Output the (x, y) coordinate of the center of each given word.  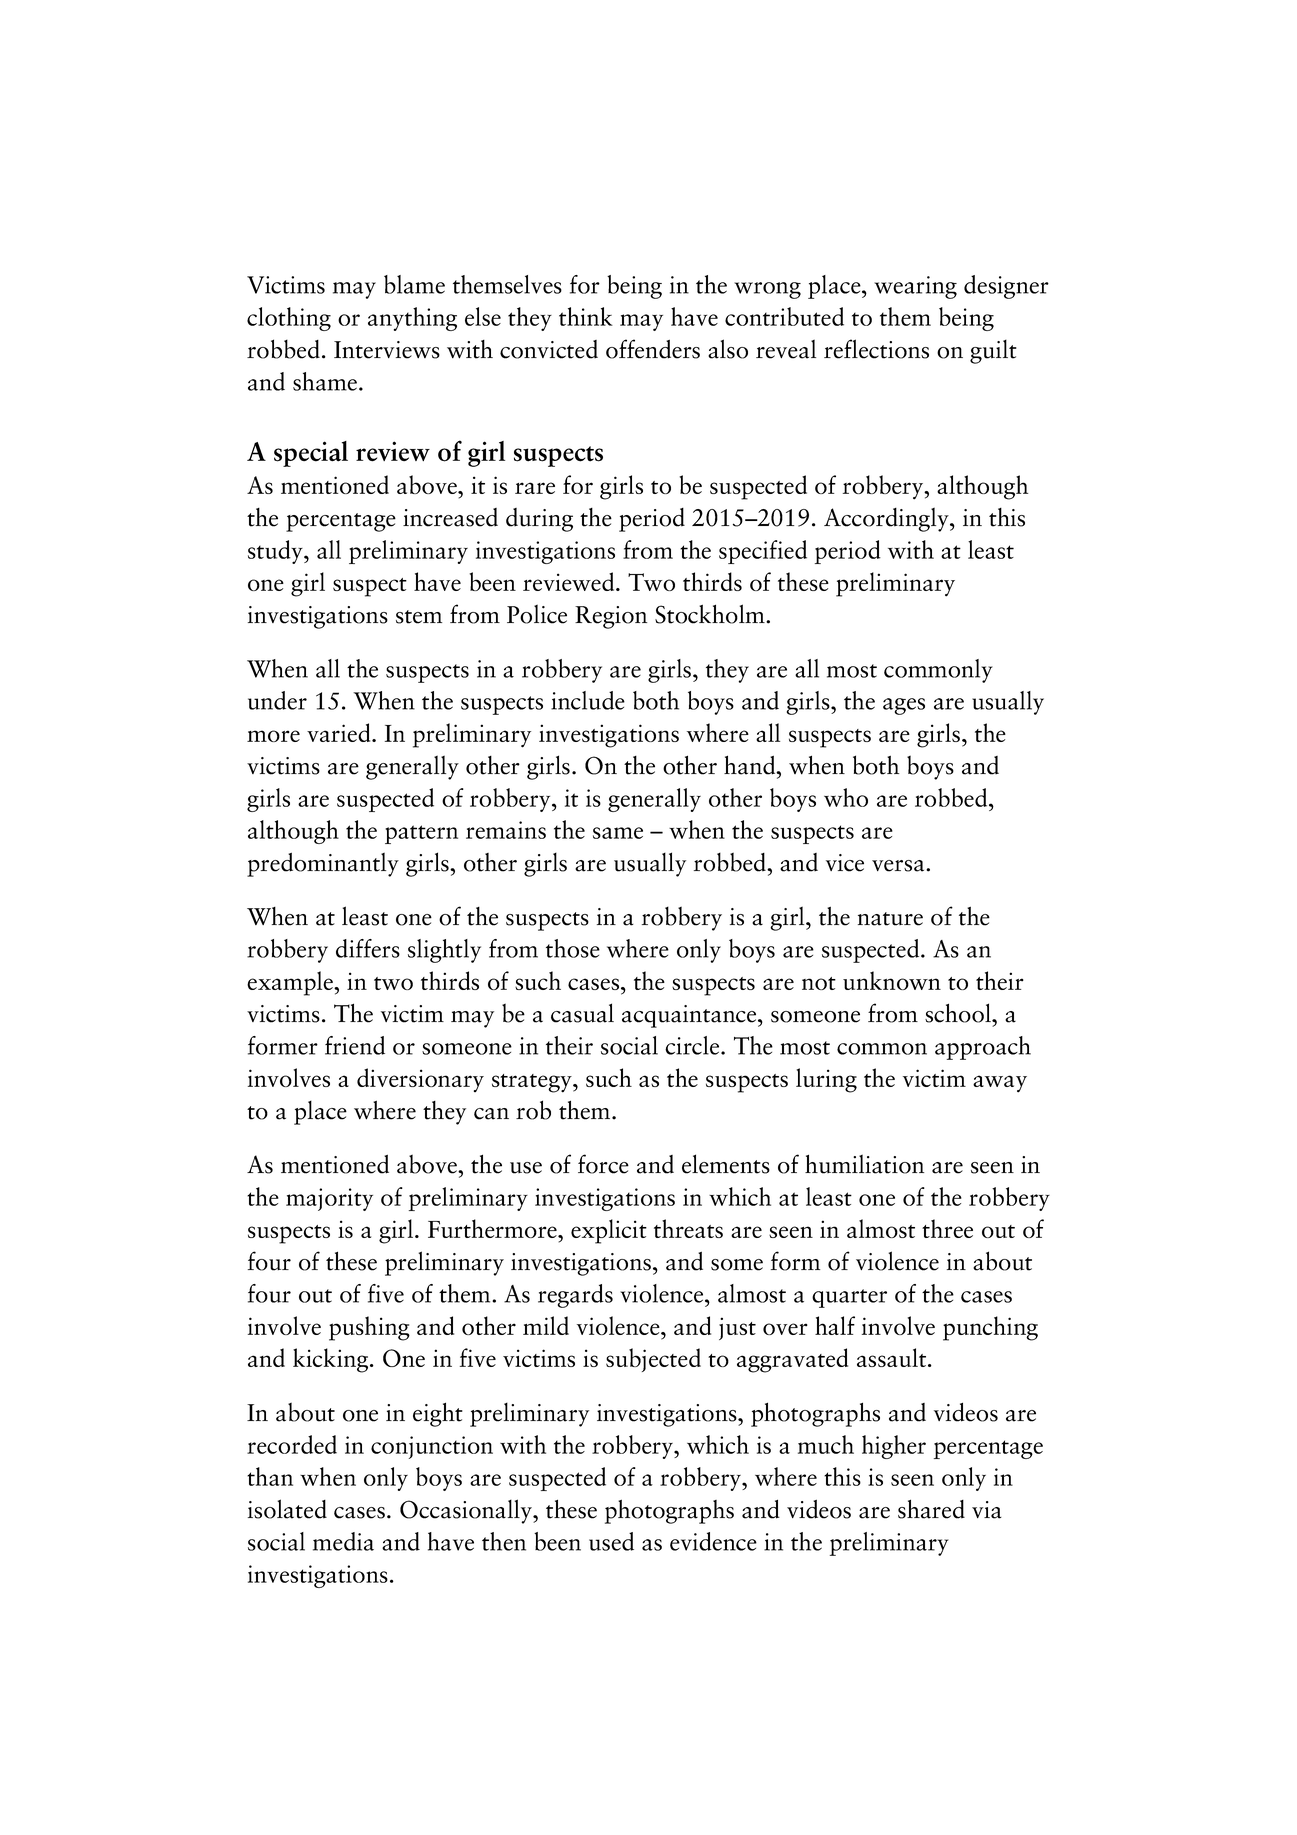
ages (904, 706)
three (947, 1228)
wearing (915, 287)
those (573, 948)
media (343, 1541)
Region (611, 617)
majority (329, 1199)
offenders (653, 349)
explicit (609, 1231)
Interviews (387, 350)
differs (368, 948)
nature (890, 919)
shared (931, 1509)
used (611, 1541)
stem (419, 617)
